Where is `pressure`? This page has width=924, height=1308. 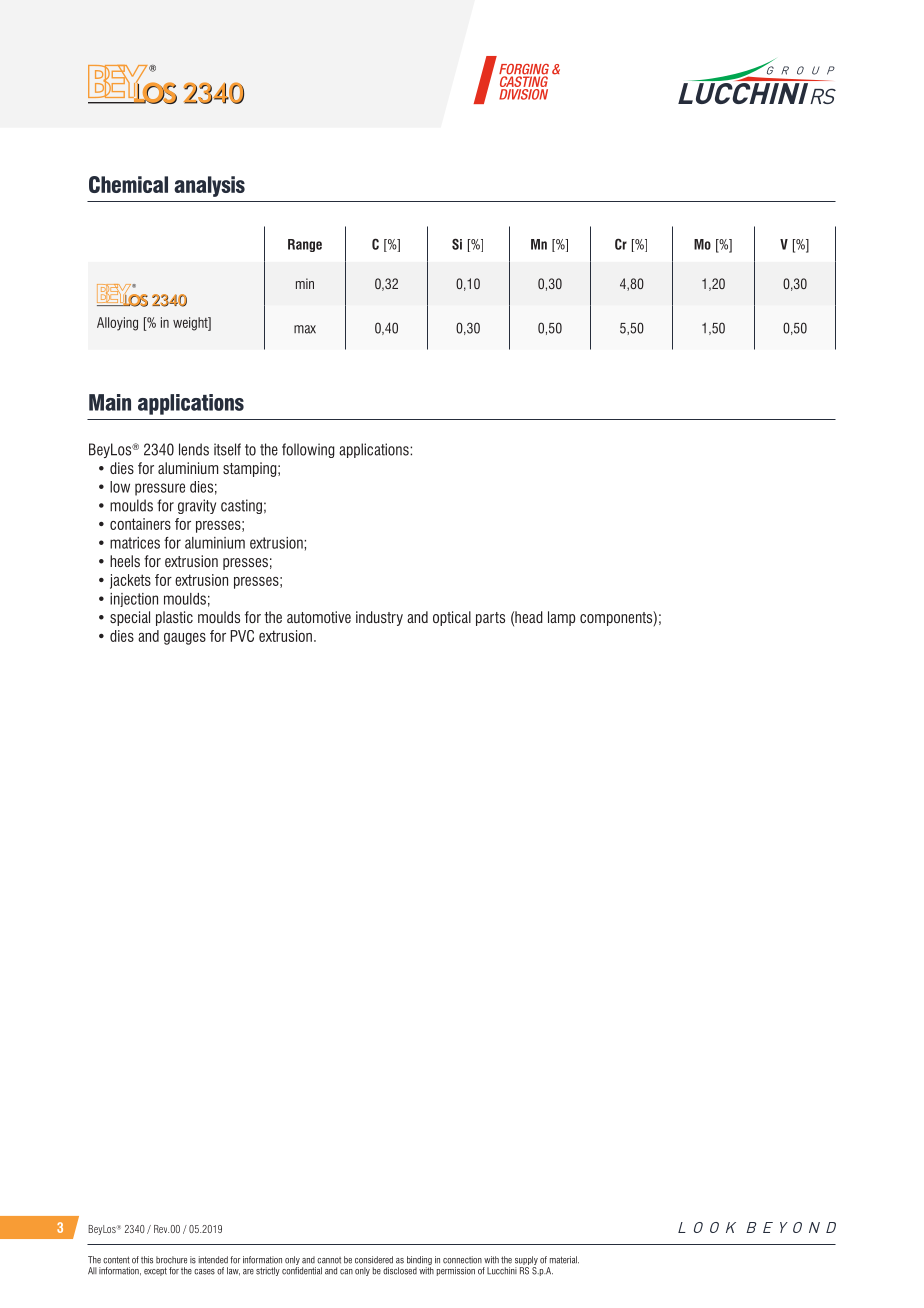 pressure is located at coordinates (160, 489).
